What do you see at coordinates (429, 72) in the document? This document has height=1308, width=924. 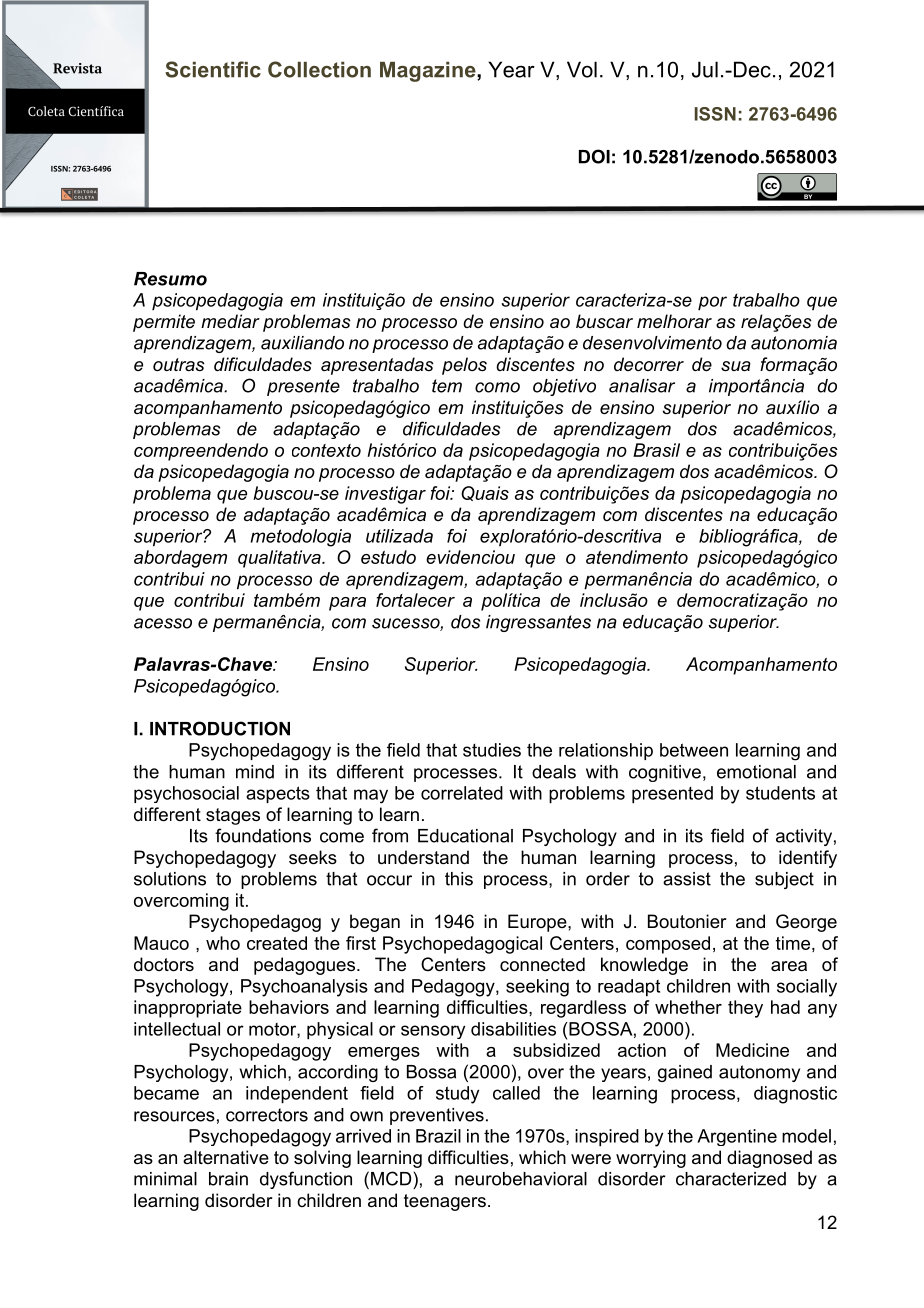 I see `Magazine` at bounding box center [429, 72].
